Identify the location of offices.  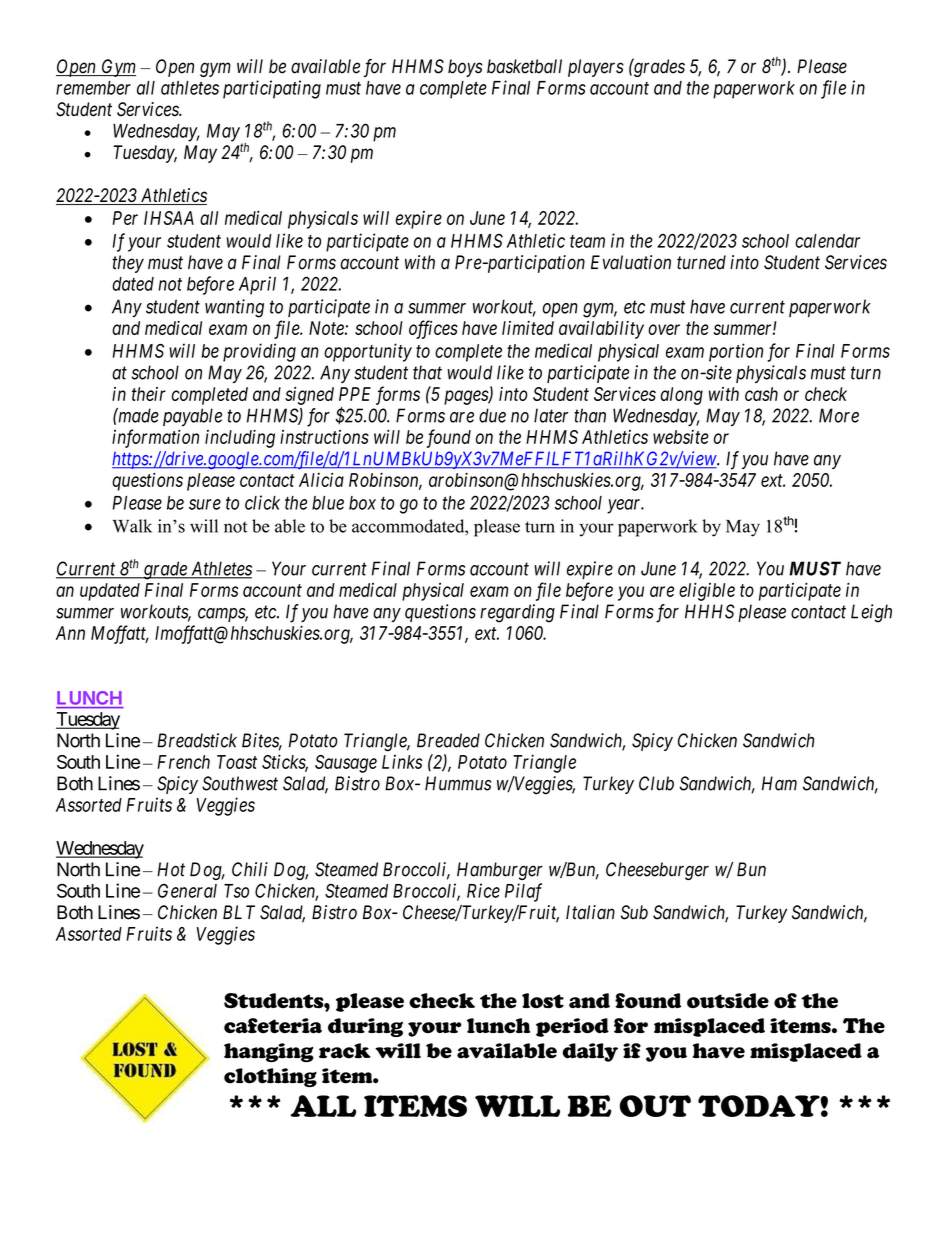
(433, 329).
